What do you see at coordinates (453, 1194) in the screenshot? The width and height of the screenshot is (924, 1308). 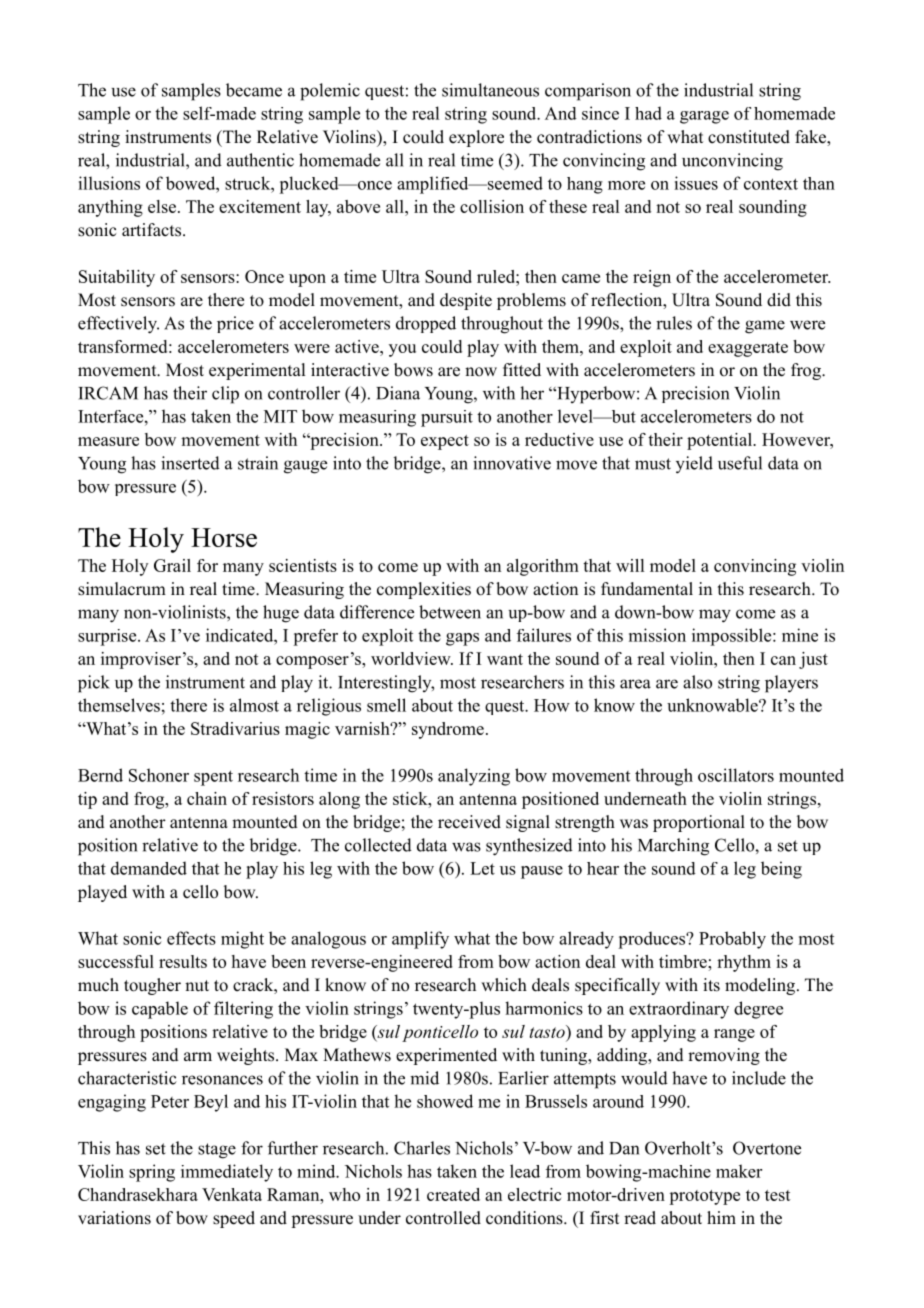 I see `created` at bounding box center [453, 1194].
